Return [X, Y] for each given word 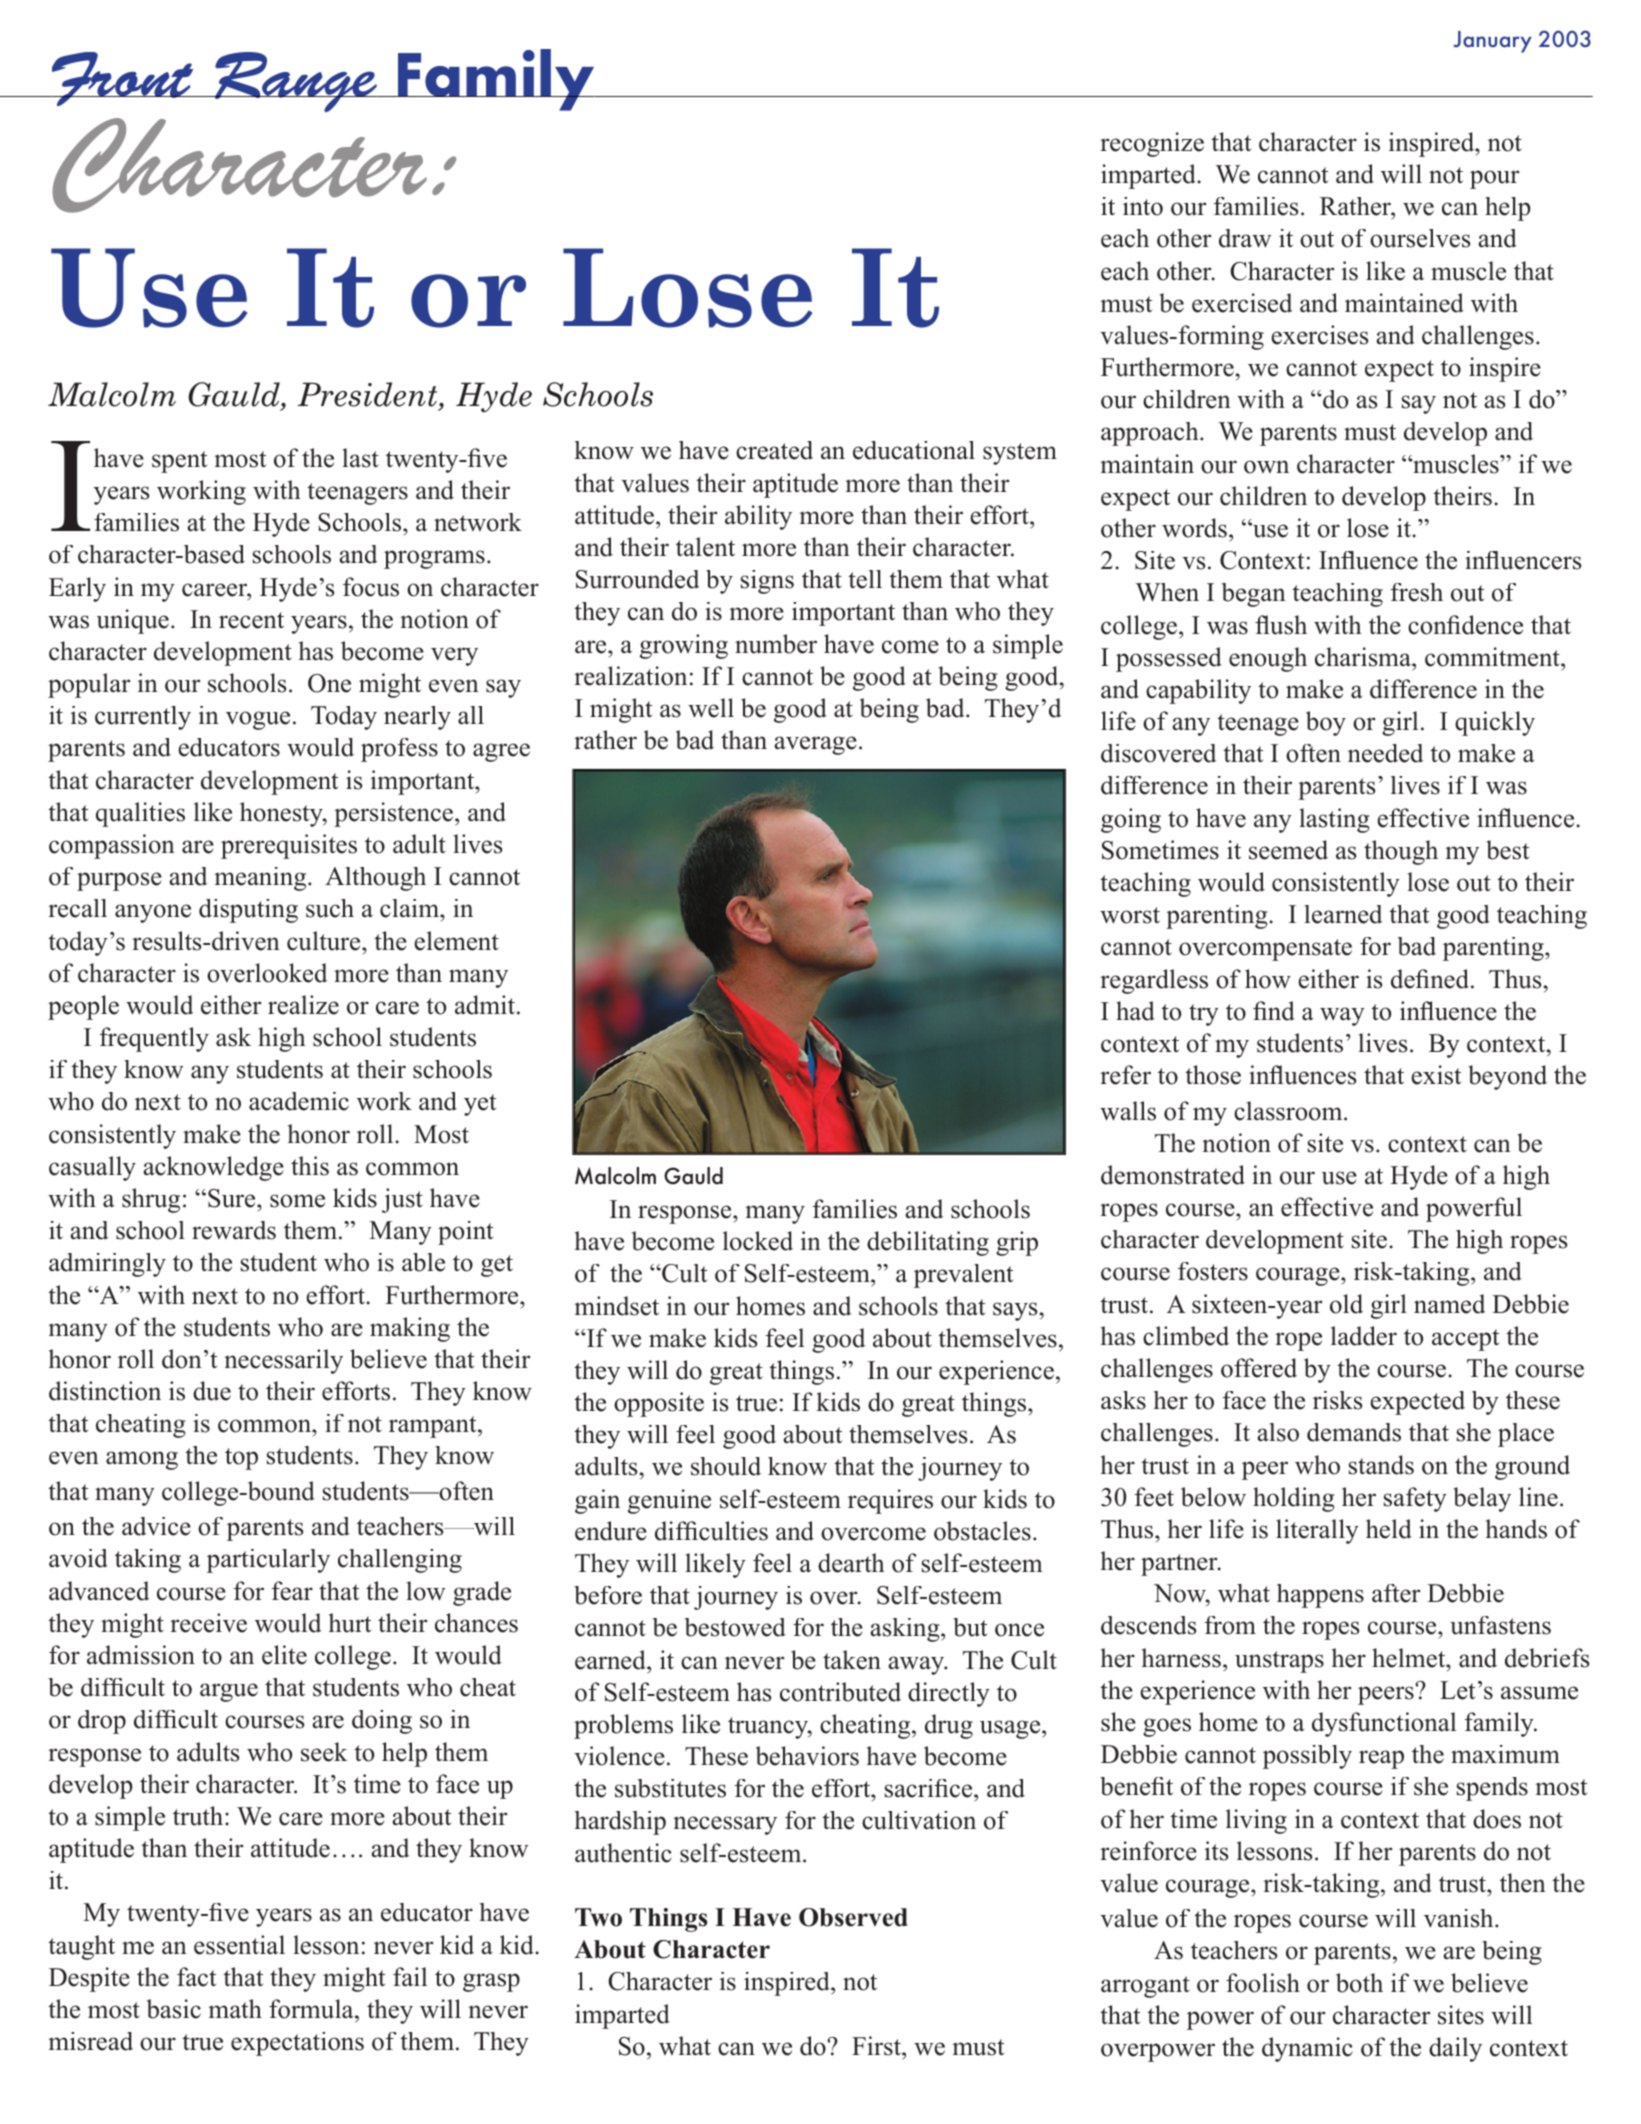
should [726, 1466]
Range [296, 82]
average [815, 745]
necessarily [283, 1361]
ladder [1364, 1336]
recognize [1152, 144]
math [235, 2008]
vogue [258, 720]
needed [1385, 753]
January [1492, 42]
